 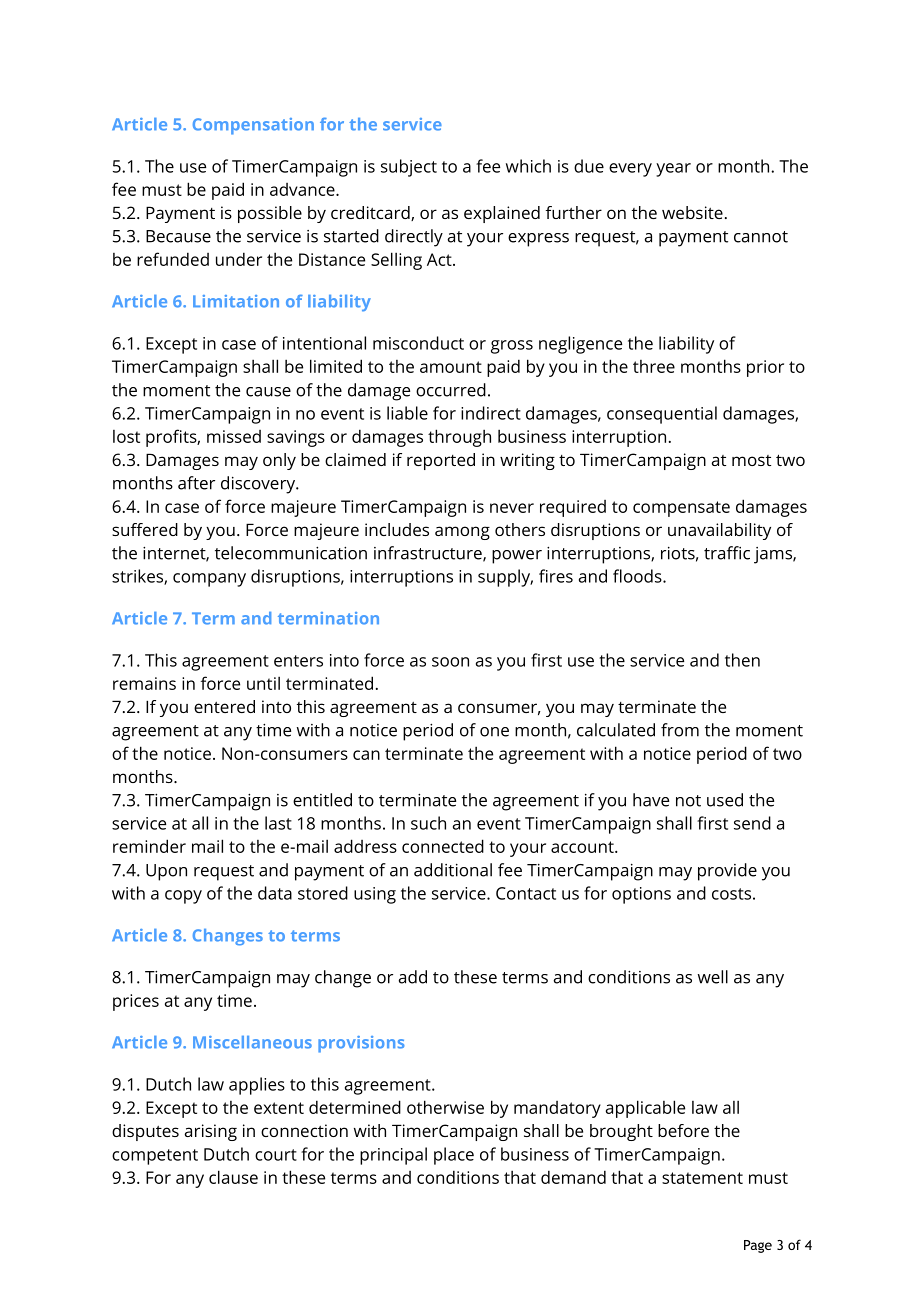 What do you see at coordinates (673, 170) in the screenshot?
I see `year` at bounding box center [673, 170].
